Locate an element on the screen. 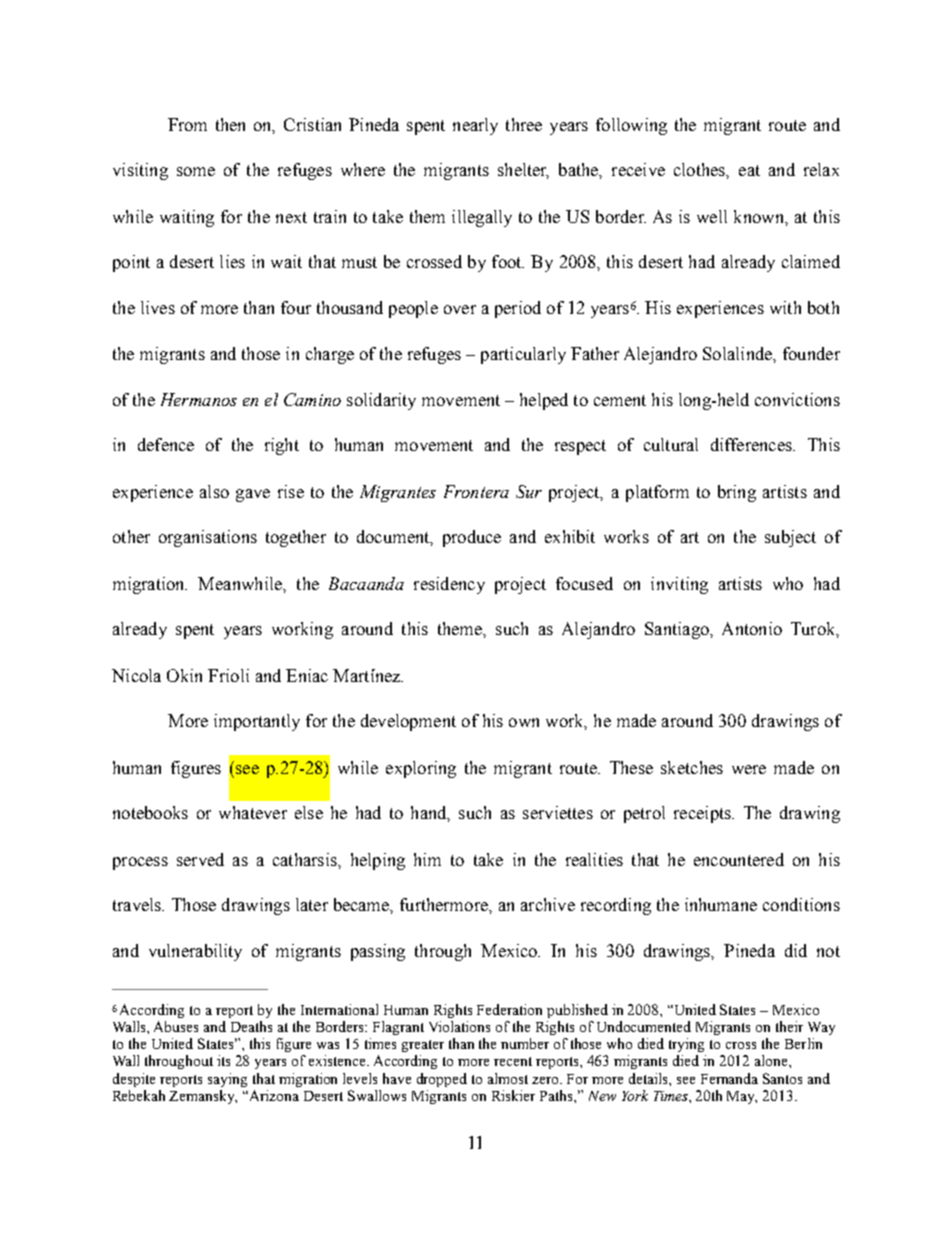 The image size is (952, 1233). May is located at coordinates (742, 1097).
